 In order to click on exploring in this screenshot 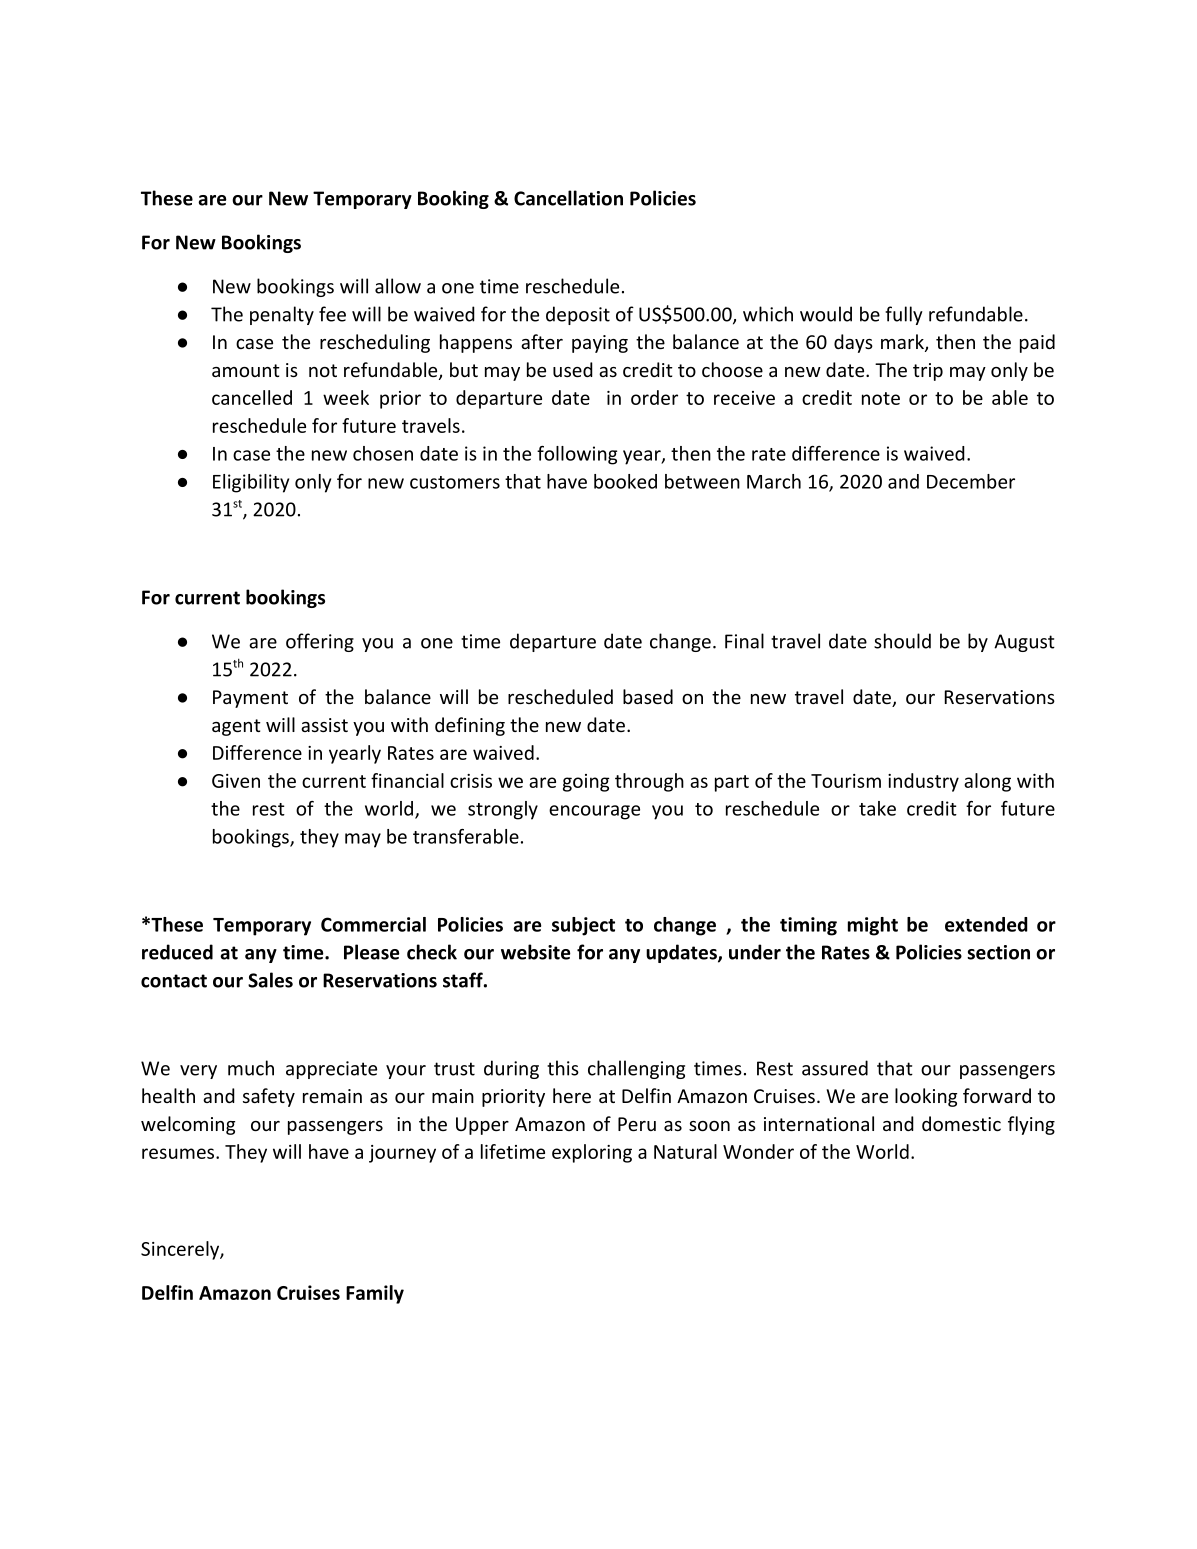, I will do `click(592, 1153)`.
